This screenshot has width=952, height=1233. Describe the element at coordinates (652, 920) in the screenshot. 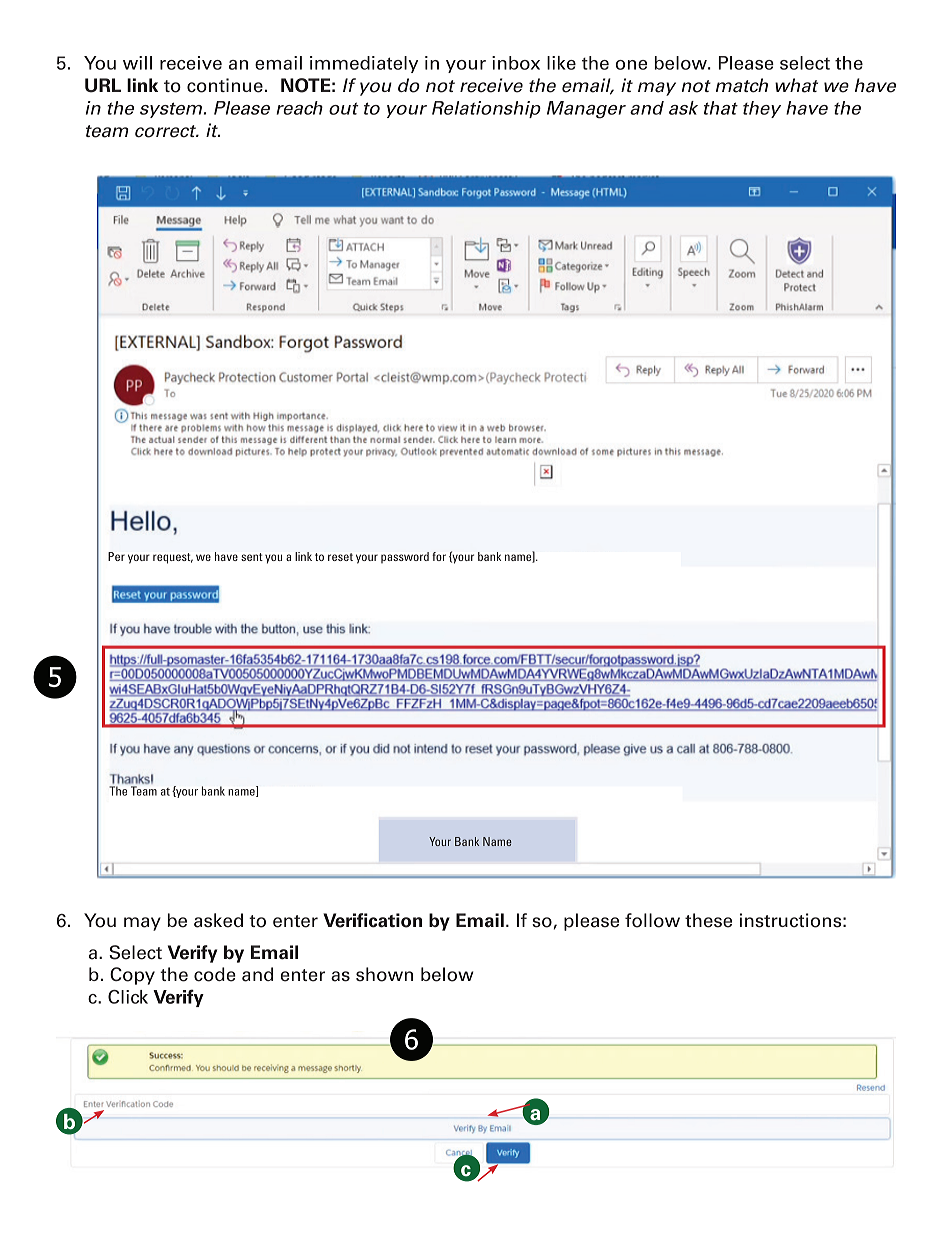

I see `follow` at that location.
